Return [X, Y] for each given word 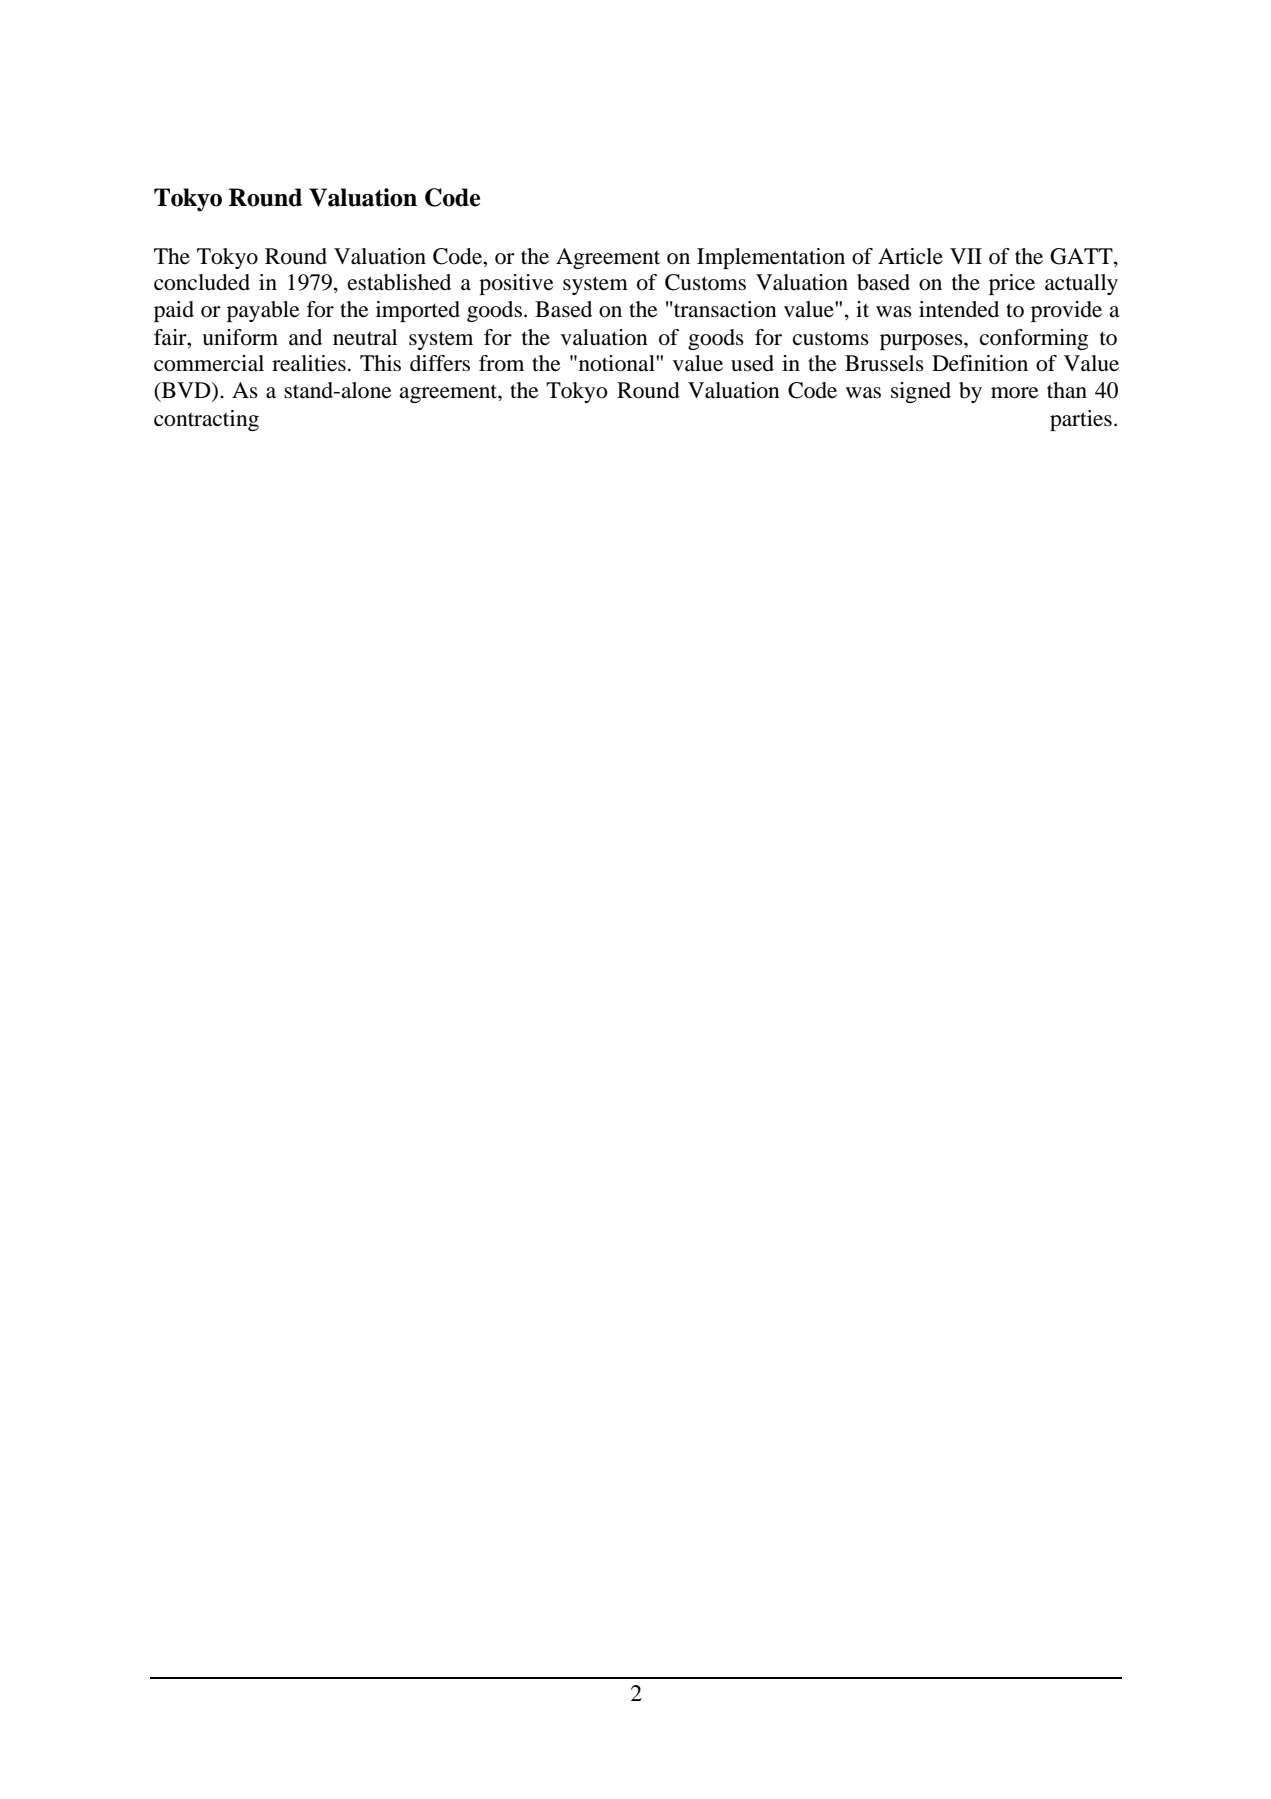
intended [959, 309]
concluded [202, 282]
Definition [980, 363]
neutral [365, 337]
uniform [240, 337]
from [501, 363]
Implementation [771, 258]
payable [263, 311]
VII [966, 256]
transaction [724, 309]
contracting [206, 420]
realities [309, 363]
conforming [1034, 339]
